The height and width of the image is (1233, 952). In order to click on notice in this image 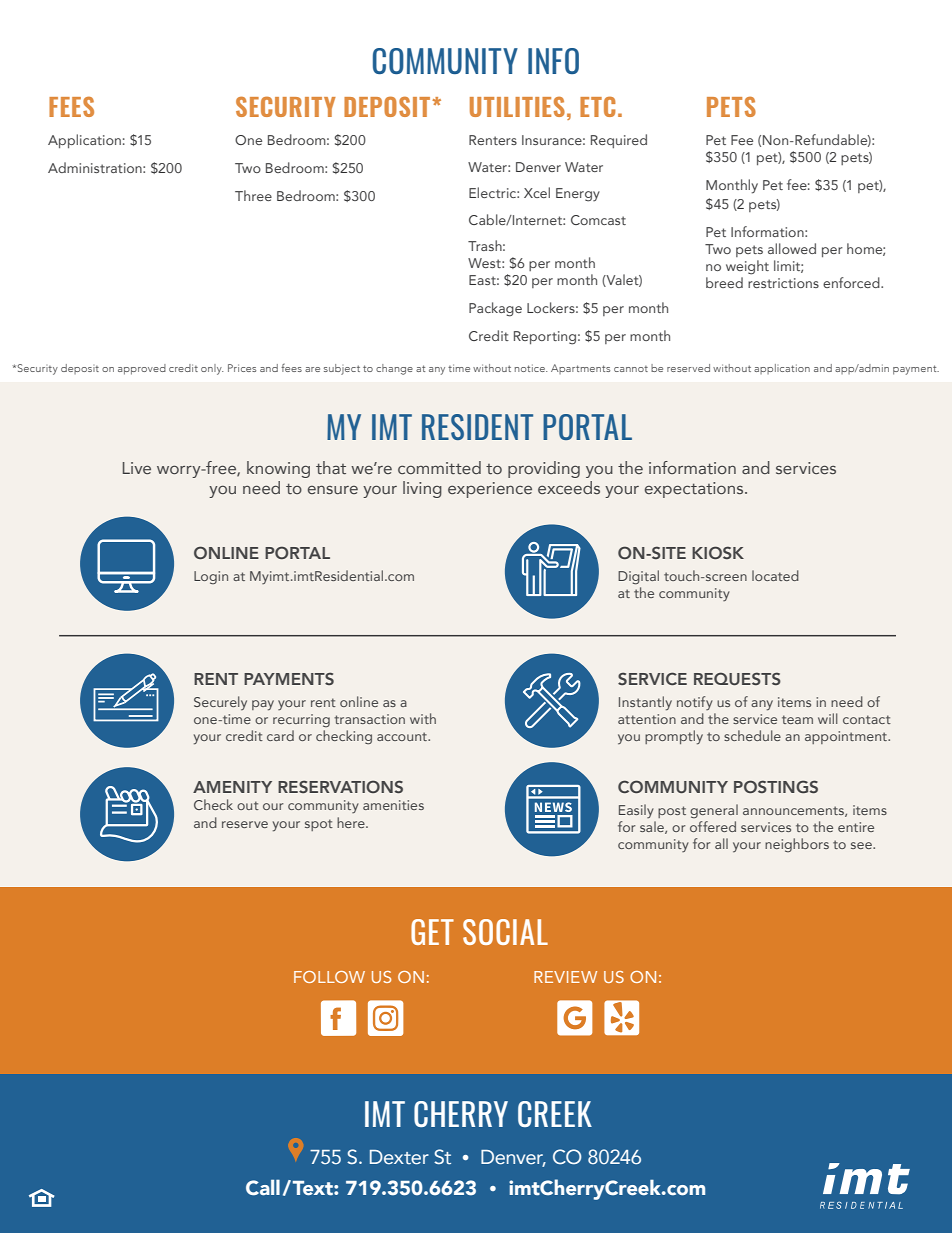, I will do `click(531, 368)`.
